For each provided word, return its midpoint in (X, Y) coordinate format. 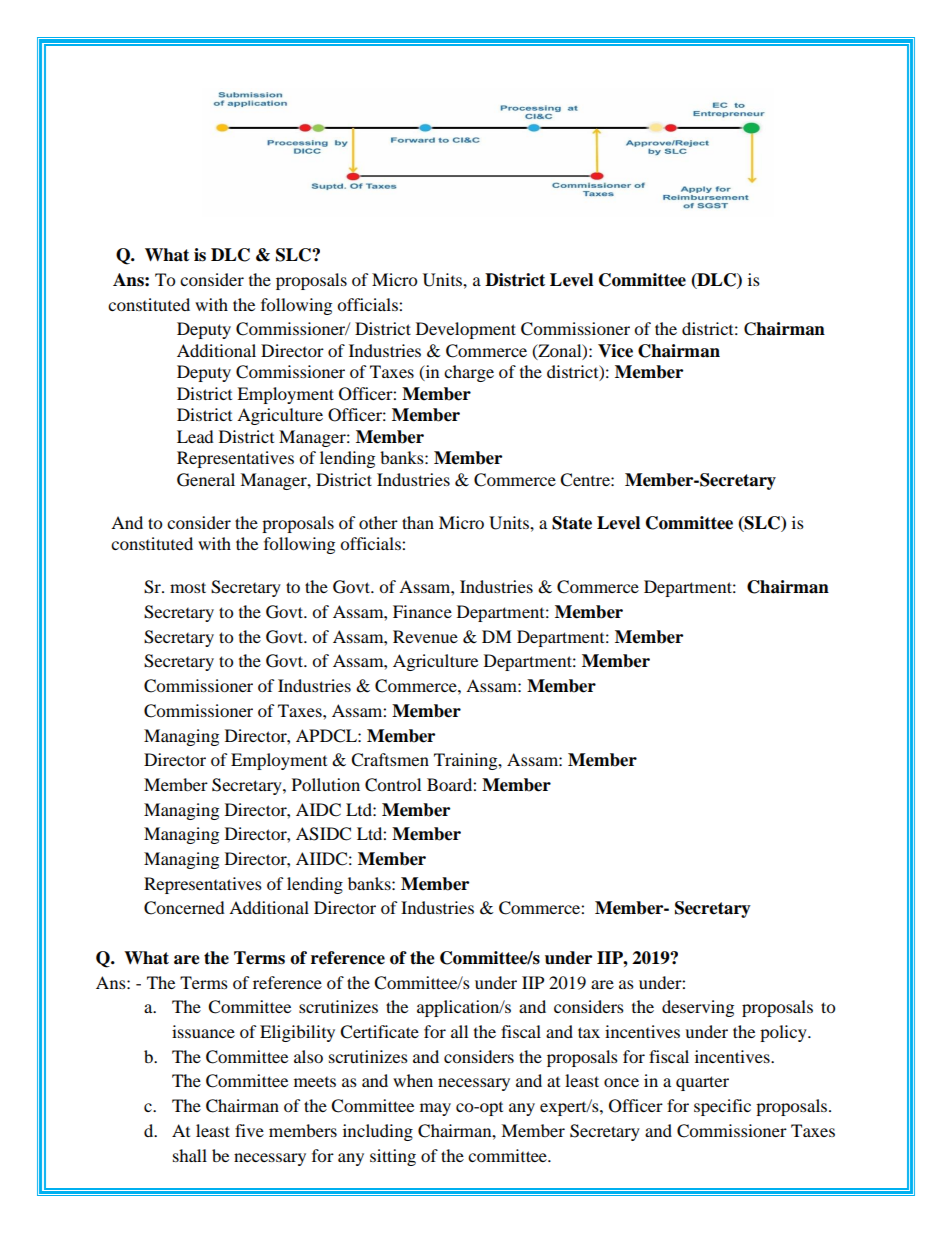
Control (393, 785)
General (206, 480)
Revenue (425, 636)
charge (469, 373)
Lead (195, 436)
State (572, 523)
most (188, 587)
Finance (422, 611)
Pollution (326, 784)
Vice (615, 351)
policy (784, 1033)
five (249, 1130)
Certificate (379, 1032)
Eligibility (297, 1033)
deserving (698, 1008)
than (418, 522)
